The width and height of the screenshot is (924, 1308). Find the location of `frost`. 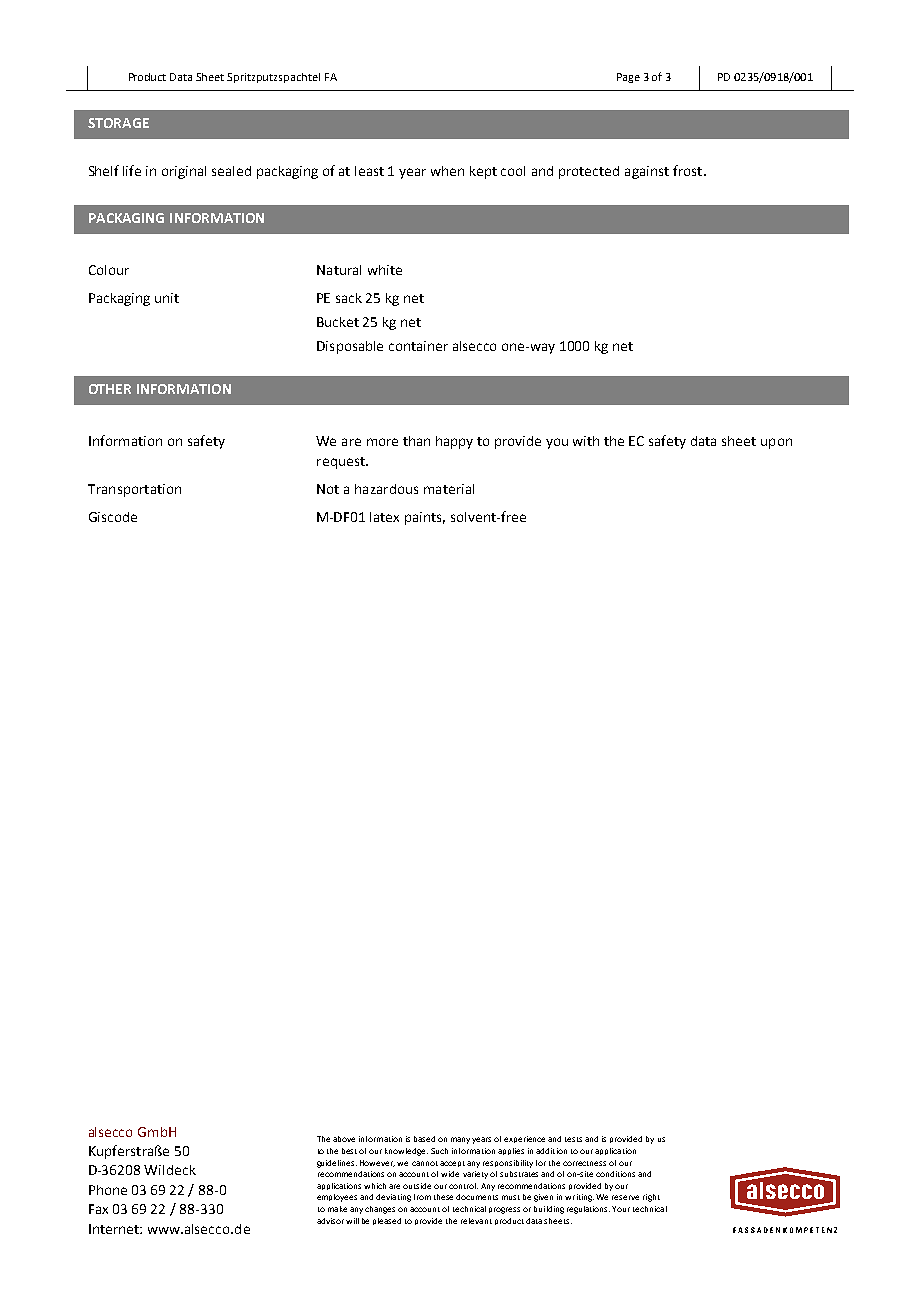

frost is located at coordinates (689, 170).
